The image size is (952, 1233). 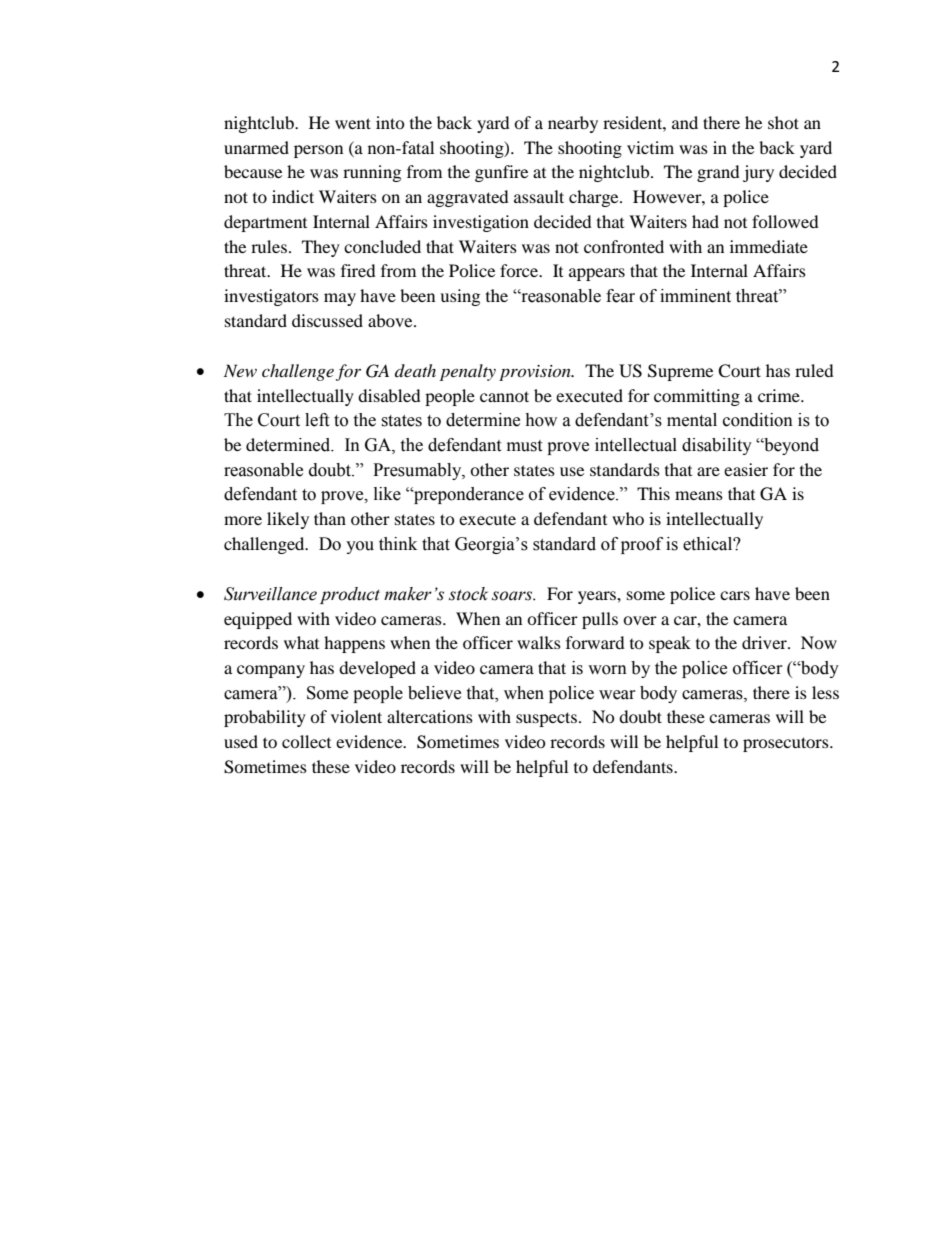 What do you see at coordinates (536, 373) in the image?
I see `provision` at bounding box center [536, 373].
